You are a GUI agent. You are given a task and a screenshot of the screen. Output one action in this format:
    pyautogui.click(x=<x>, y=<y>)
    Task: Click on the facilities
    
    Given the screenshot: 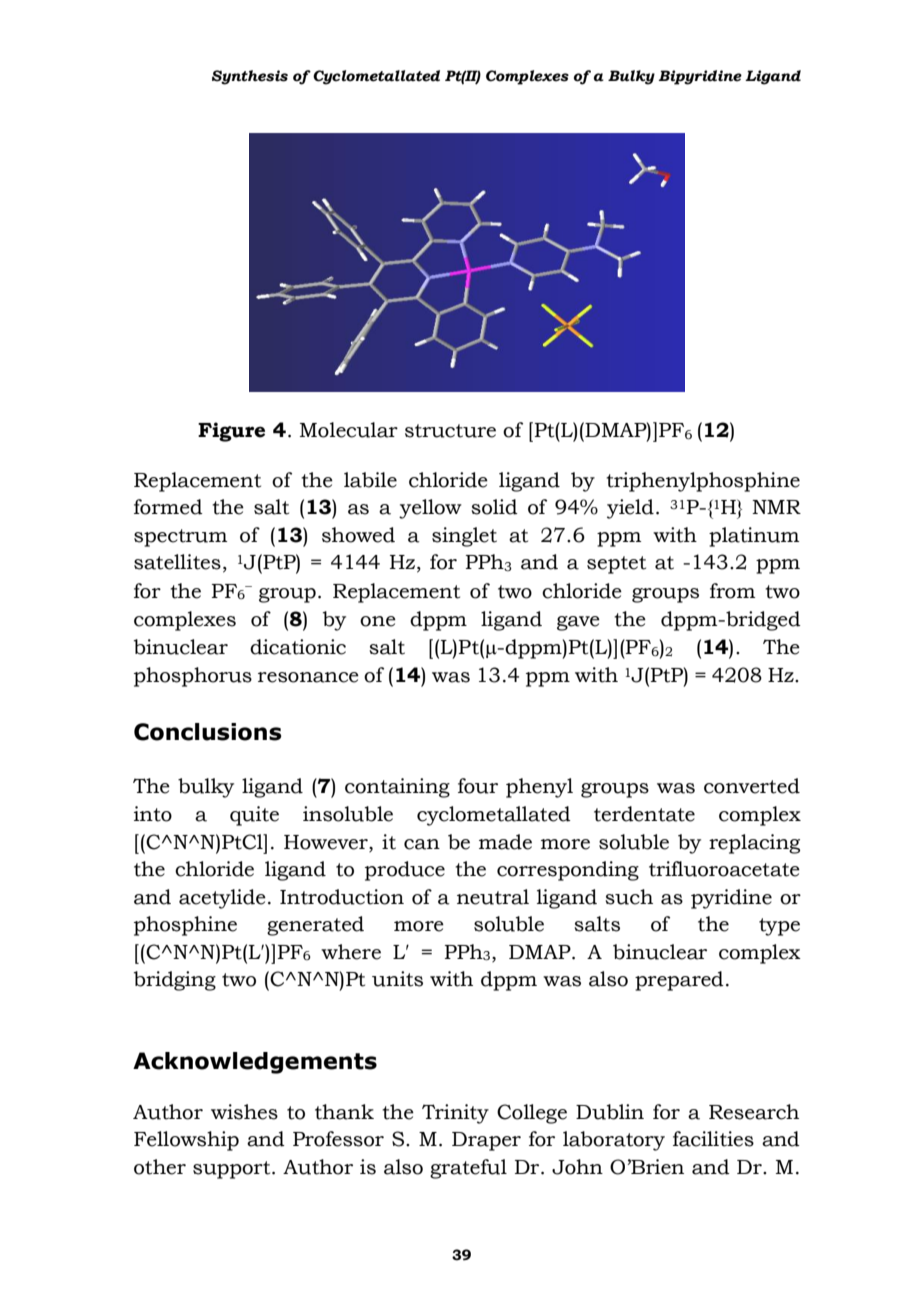 What is the action you would take?
    pyautogui.click(x=713, y=1139)
